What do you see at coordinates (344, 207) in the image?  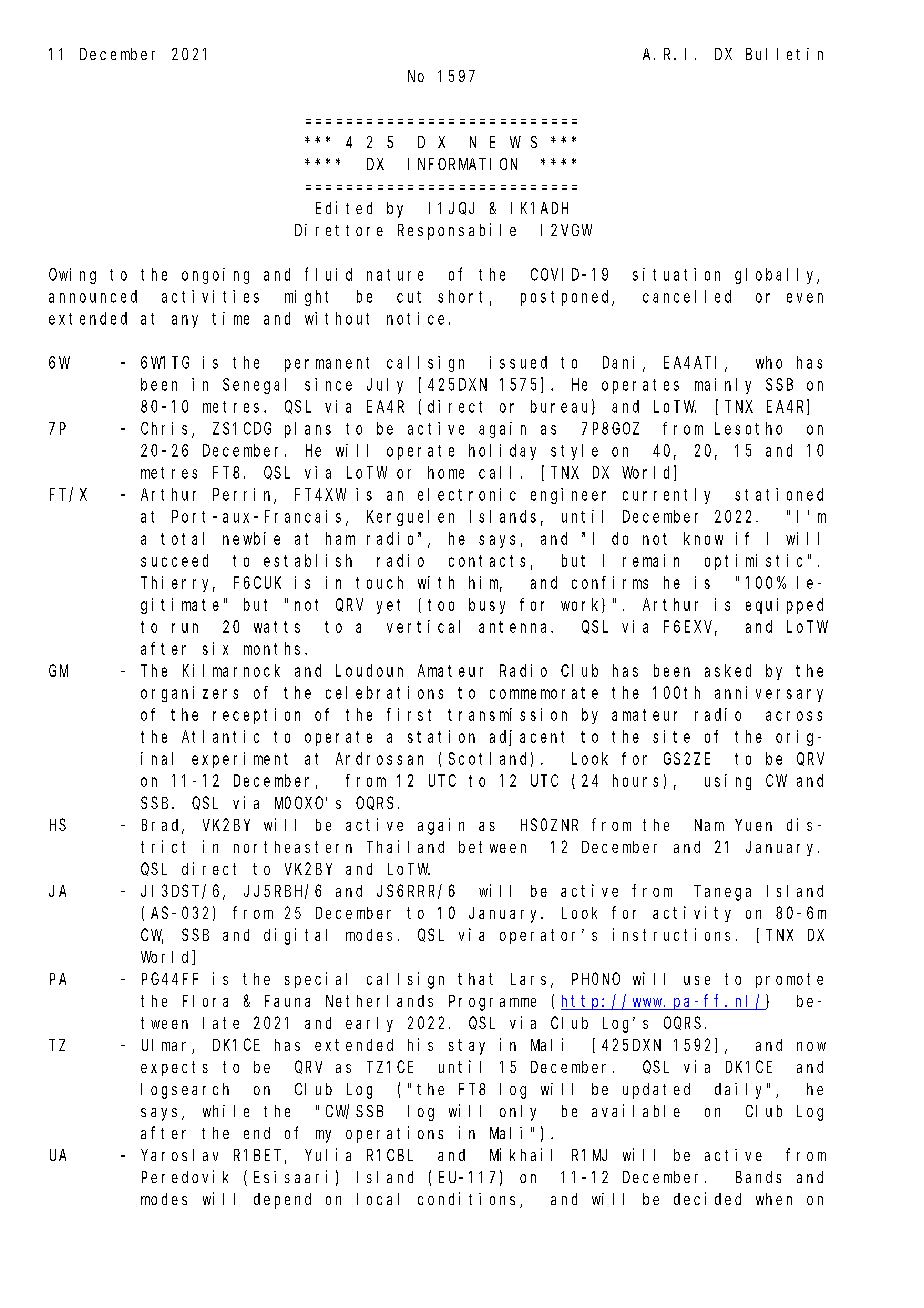 I see `Edited` at bounding box center [344, 207].
